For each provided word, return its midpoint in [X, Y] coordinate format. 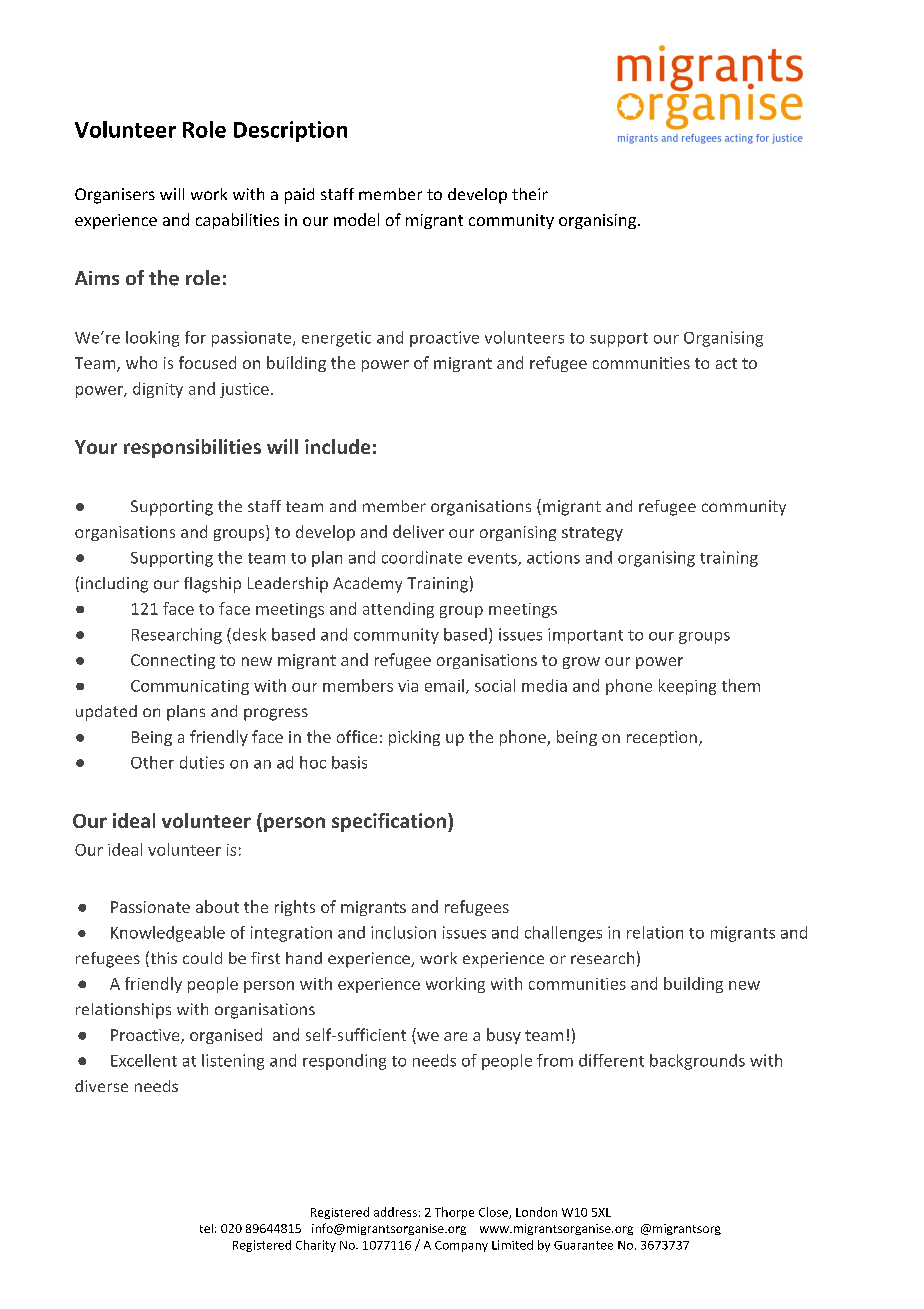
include [337, 446]
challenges [563, 934]
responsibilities [192, 448]
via [408, 686]
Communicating [190, 687]
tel [206, 1228]
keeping [687, 687]
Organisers [115, 196]
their [530, 194]
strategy [592, 534]
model [356, 219]
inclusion [403, 932]
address [395, 1212]
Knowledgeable [168, 934]
